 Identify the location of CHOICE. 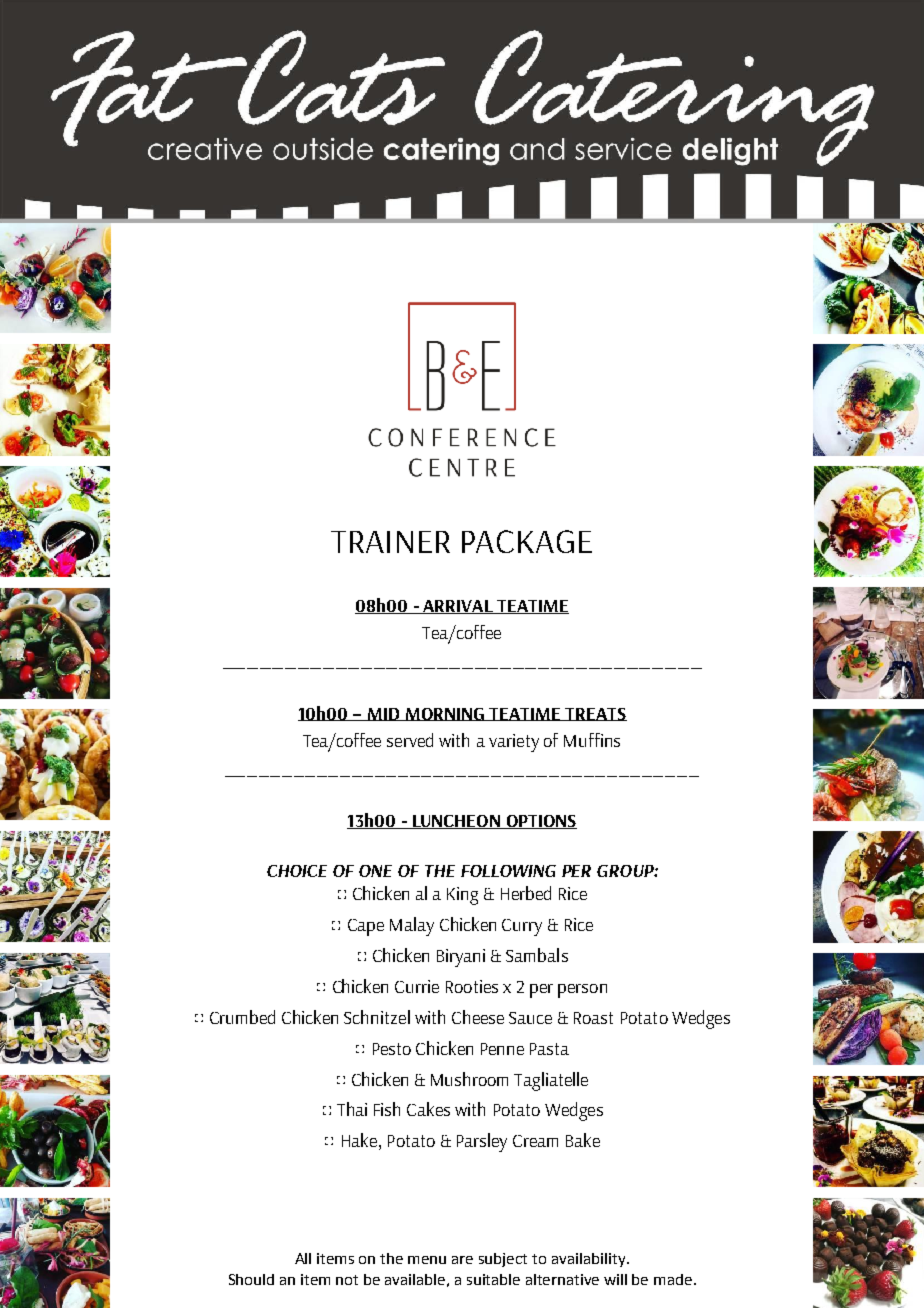
(297, 871).
